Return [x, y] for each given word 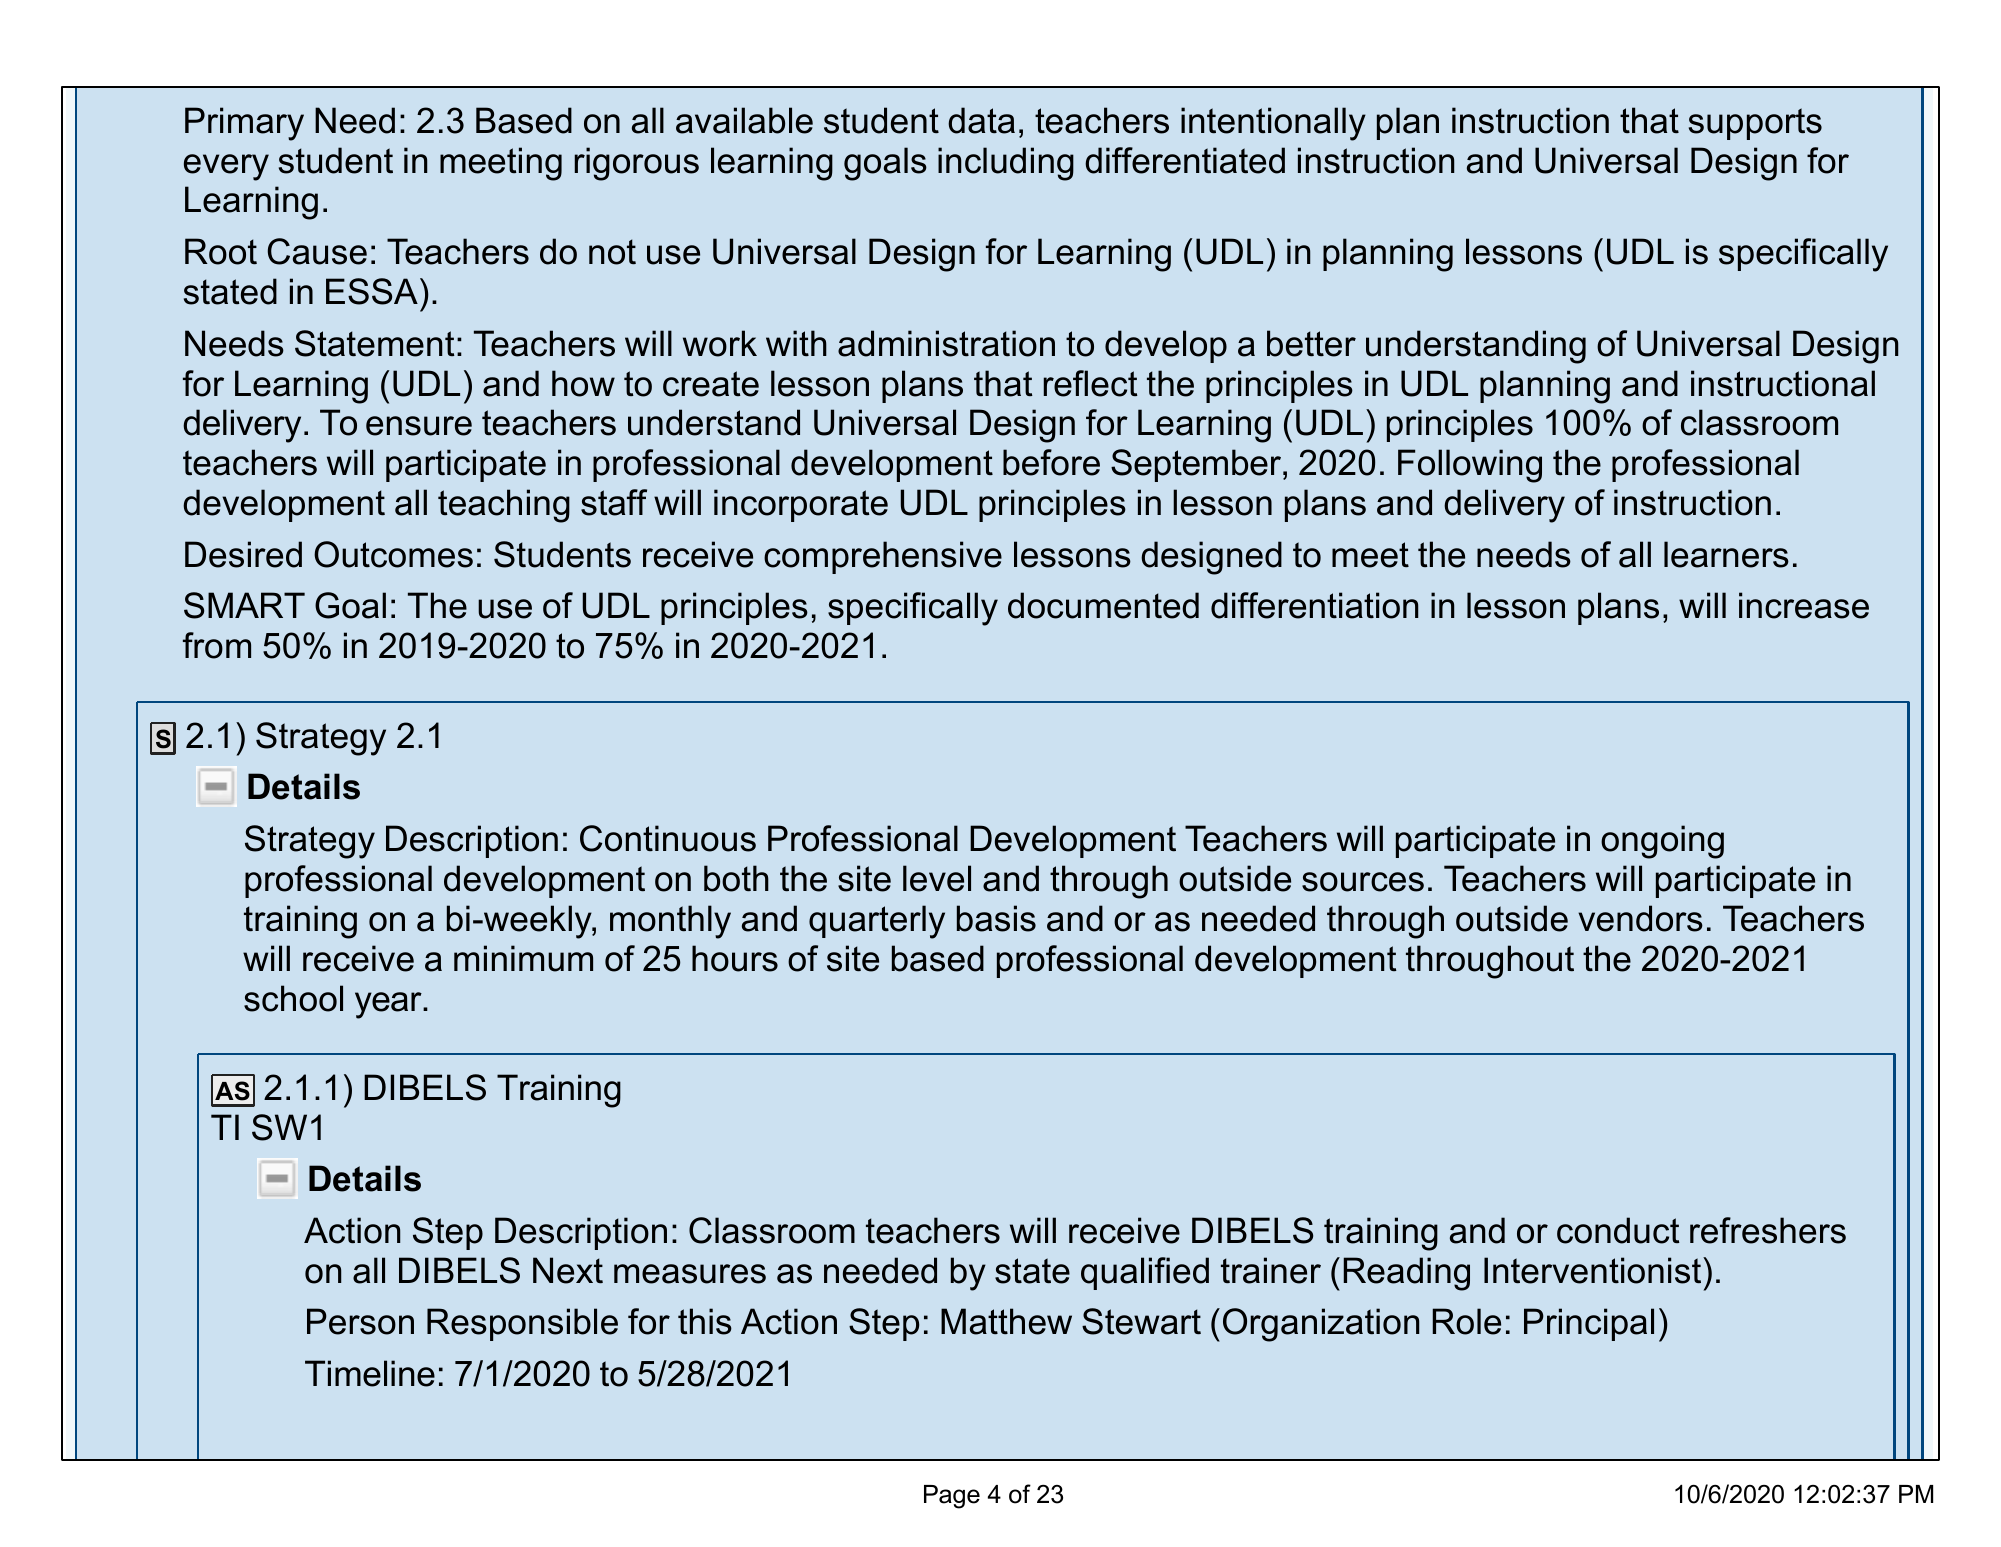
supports [1755, 124]
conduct [1618, 1230]
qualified [1145, 1273]
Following [1470, 466]
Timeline [370, 1373]
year [389, 1005]
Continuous [668, 838]
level [937, 878]
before [1051, 462]
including [1006, 164]
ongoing [1662, 842]
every [226, 167]
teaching [504, 506]
